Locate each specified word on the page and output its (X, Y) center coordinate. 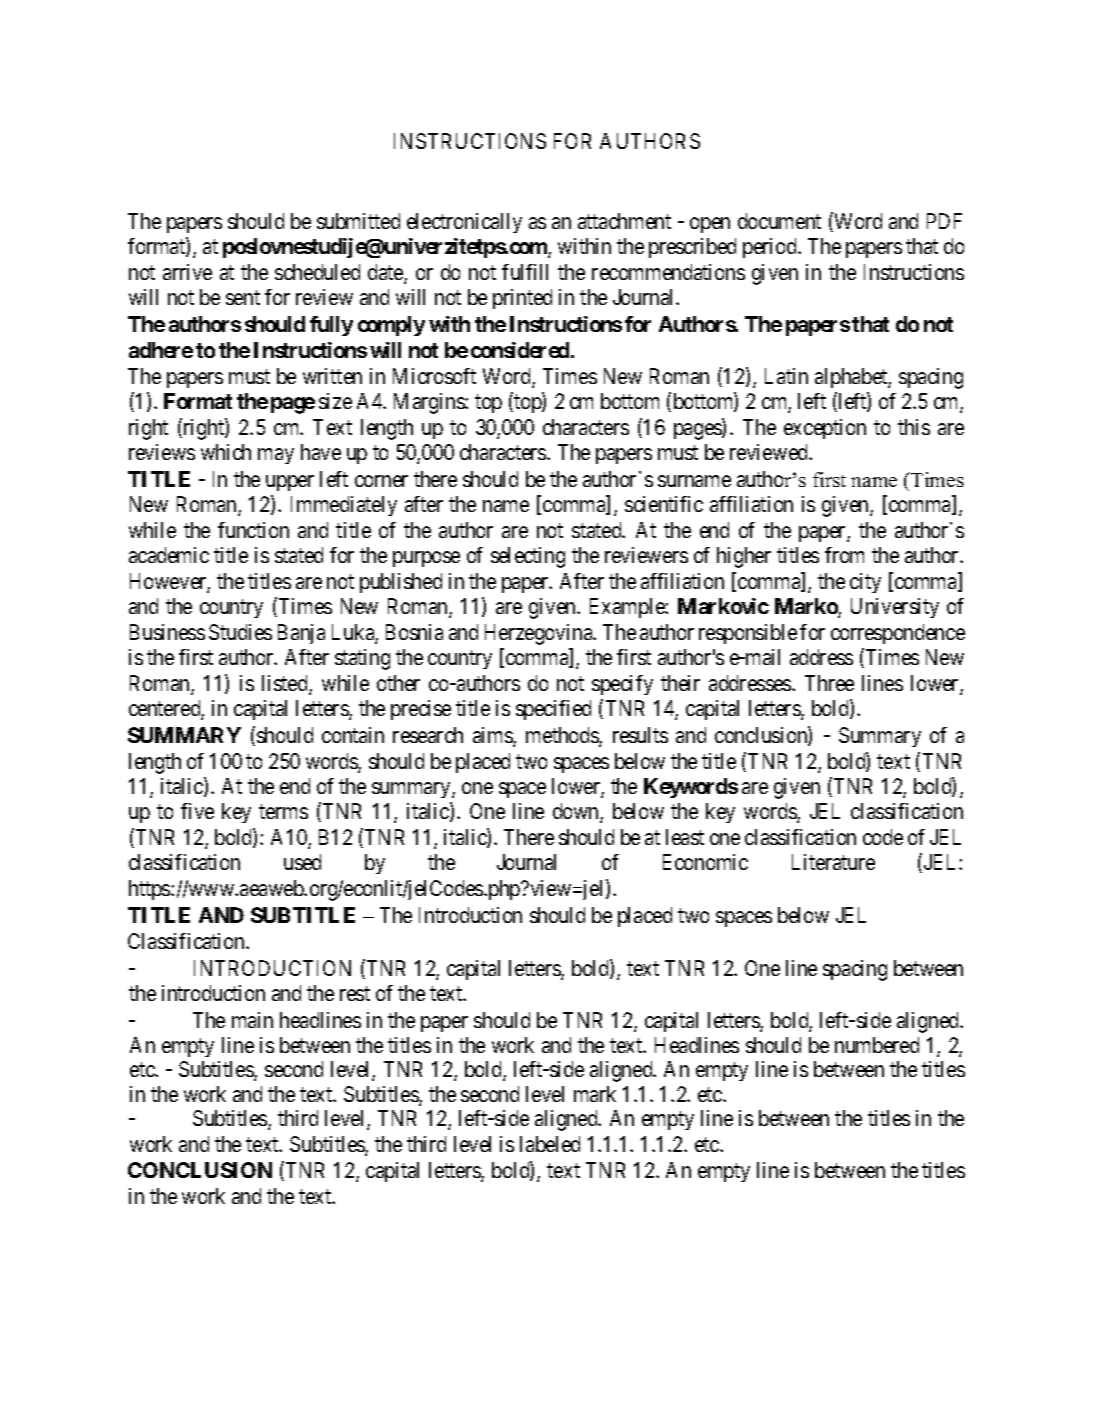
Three (829, 683)
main (252, 1020)
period (771, 248)
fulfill (525, 272)
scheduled (317, 272)
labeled (550, 1144)
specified (553, 710)
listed (286, 684)
